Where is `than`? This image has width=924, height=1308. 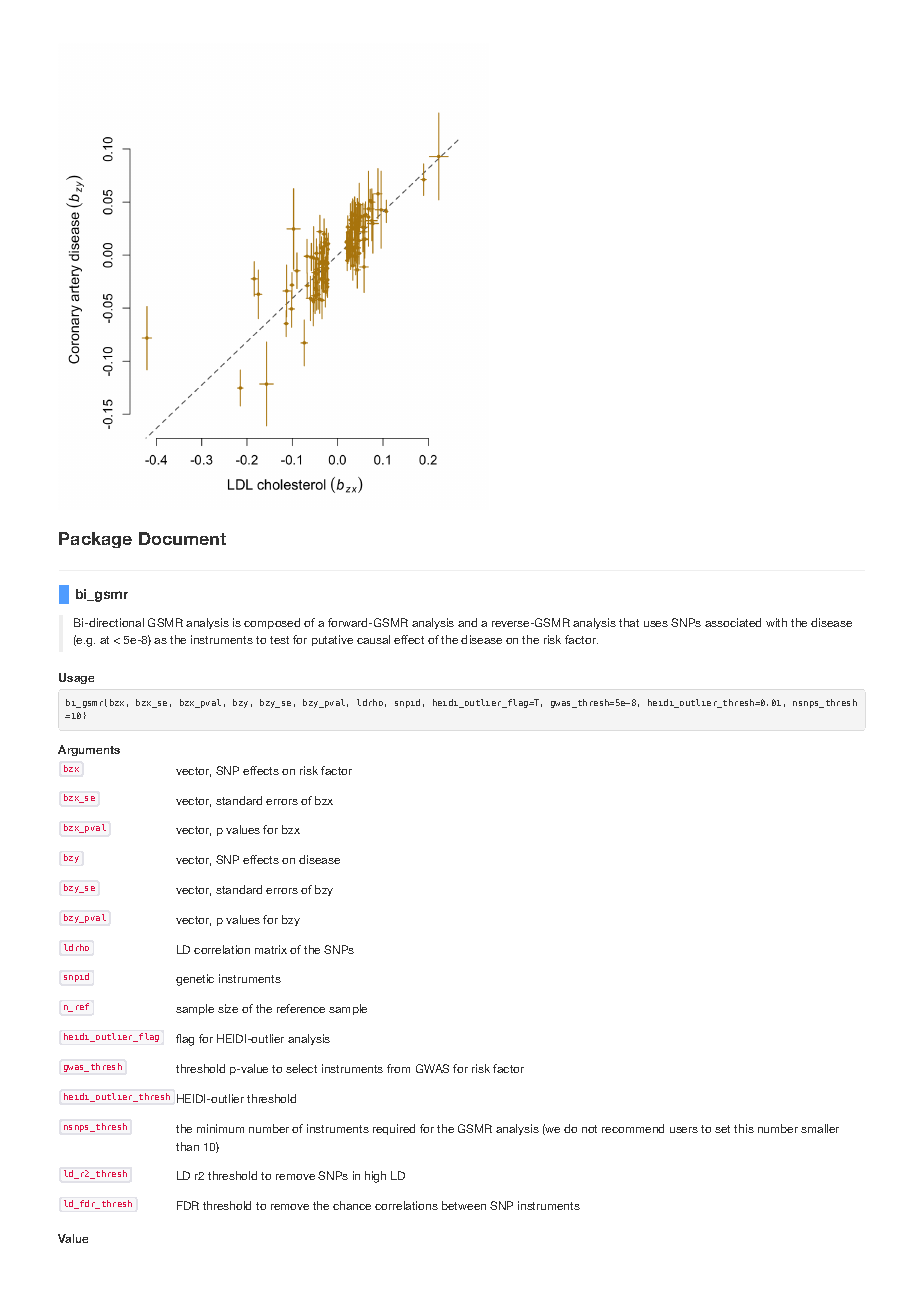
than is located at coordinates (187, 1146).
